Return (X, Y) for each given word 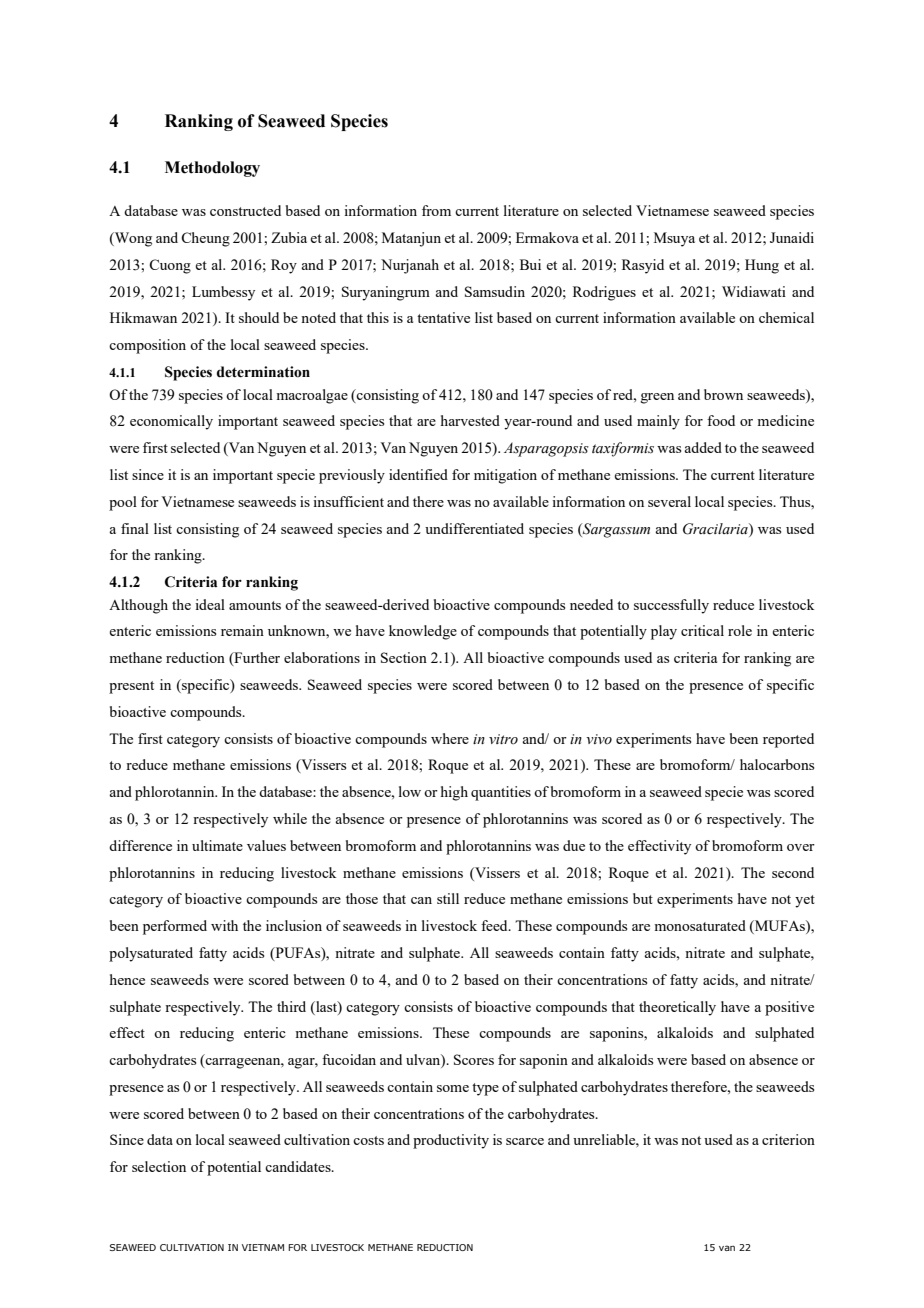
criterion (788, 1139)
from (436, 210)
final (135, 528)
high (454, 793)
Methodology (212, 169)
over (801, 847)
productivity (451, 1141)
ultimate (217, 845)
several (669, 501)
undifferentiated (474, 528)
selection (159, 1166)
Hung (762, 266)
